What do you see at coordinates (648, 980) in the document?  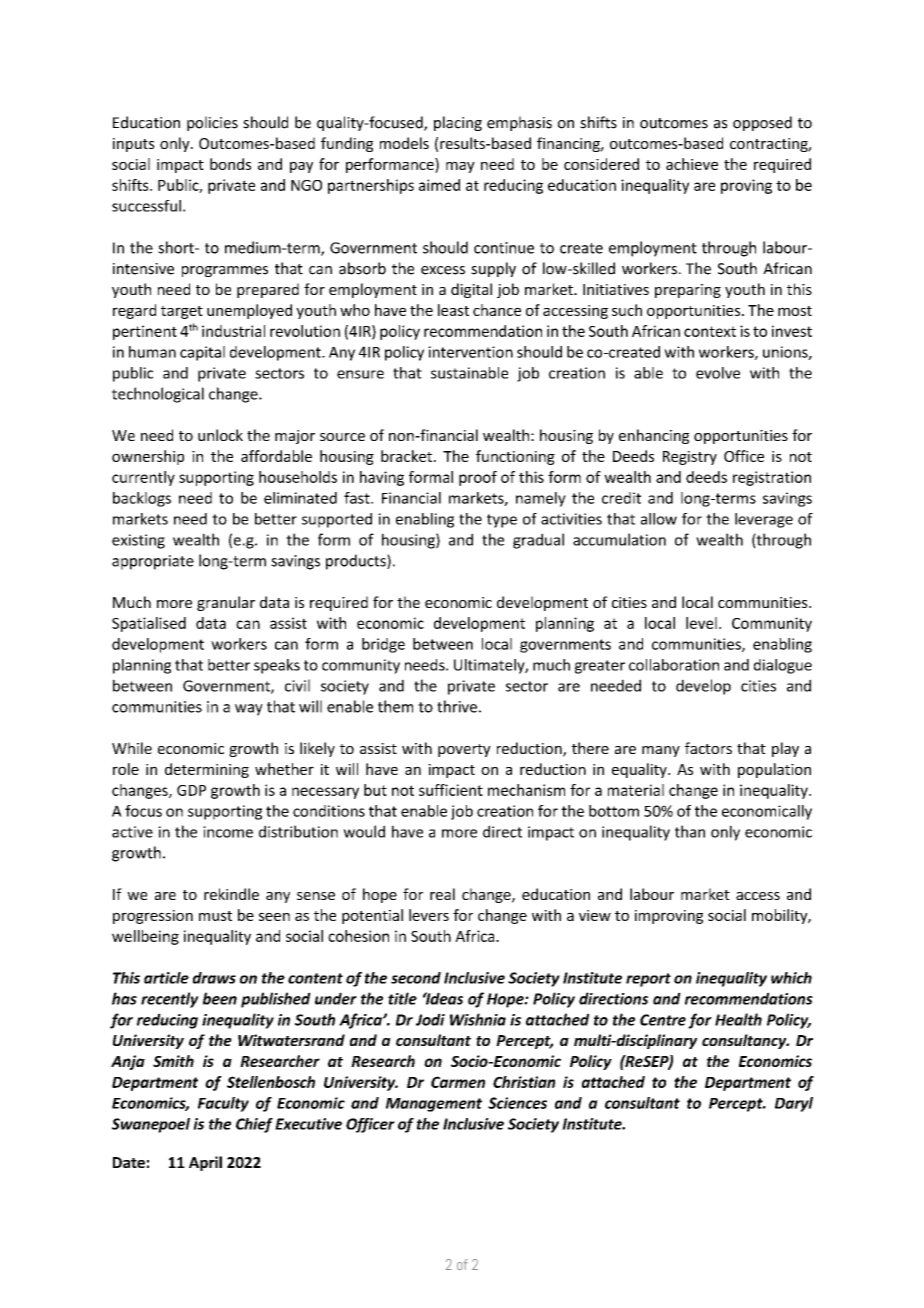 I see `report` at bounding box center [648, 980].
